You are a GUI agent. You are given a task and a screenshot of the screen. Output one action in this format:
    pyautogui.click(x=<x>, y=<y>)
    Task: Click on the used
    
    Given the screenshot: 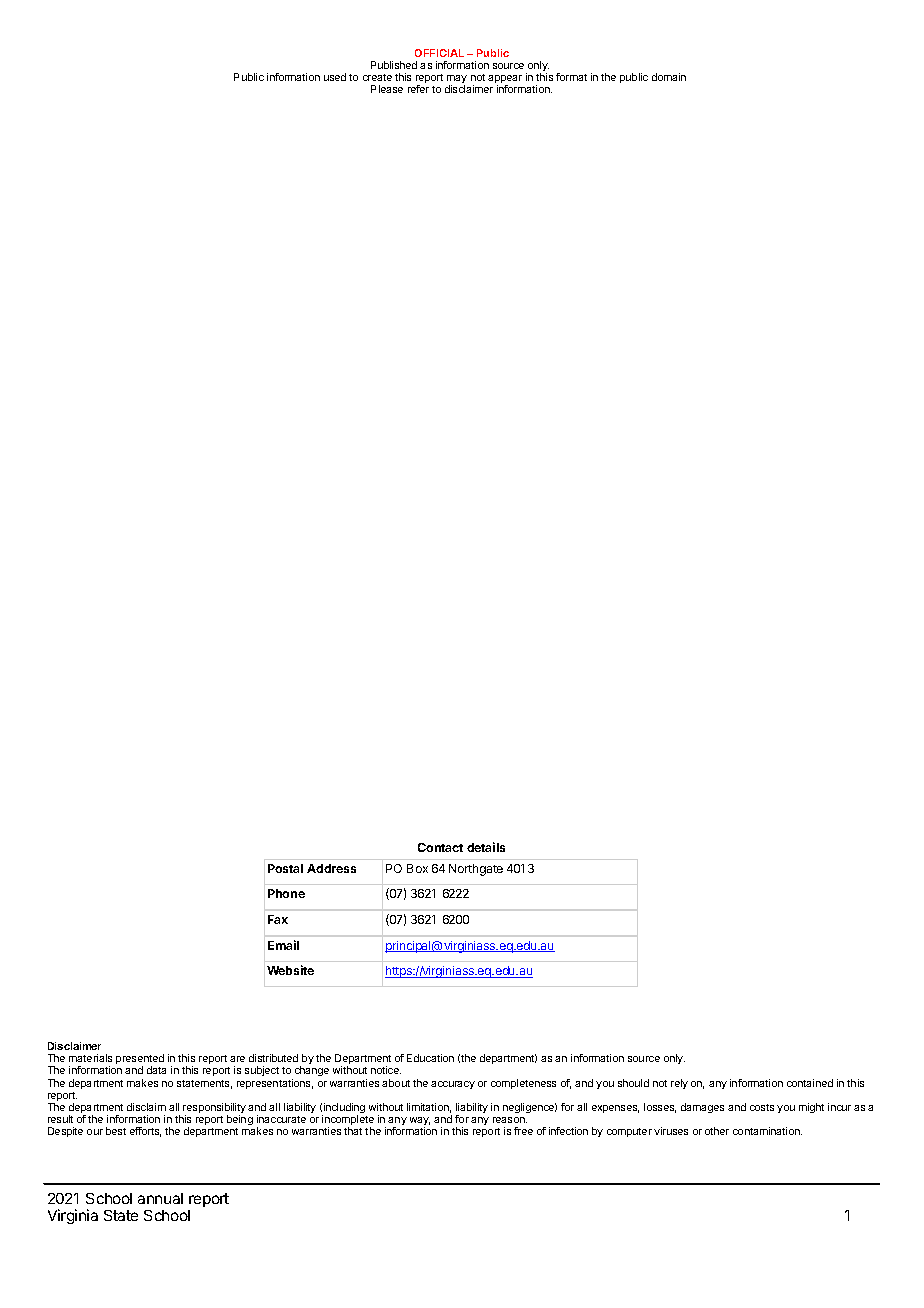 What is the action you would take?
    pyautogui.click(x=335, y=77)
